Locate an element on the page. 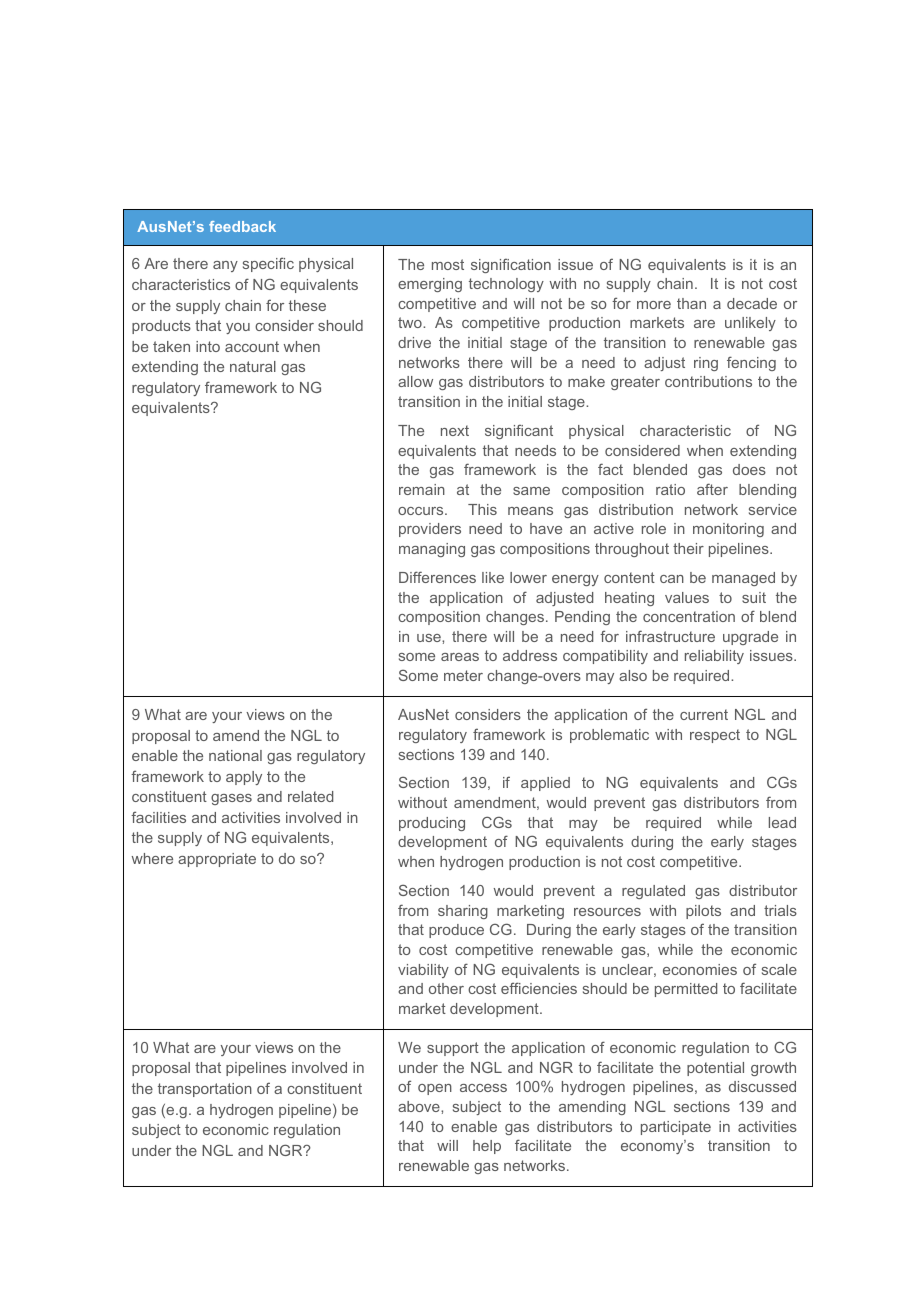 This image has width=924, height=1308. help is located at coordinates (487, 1147).
